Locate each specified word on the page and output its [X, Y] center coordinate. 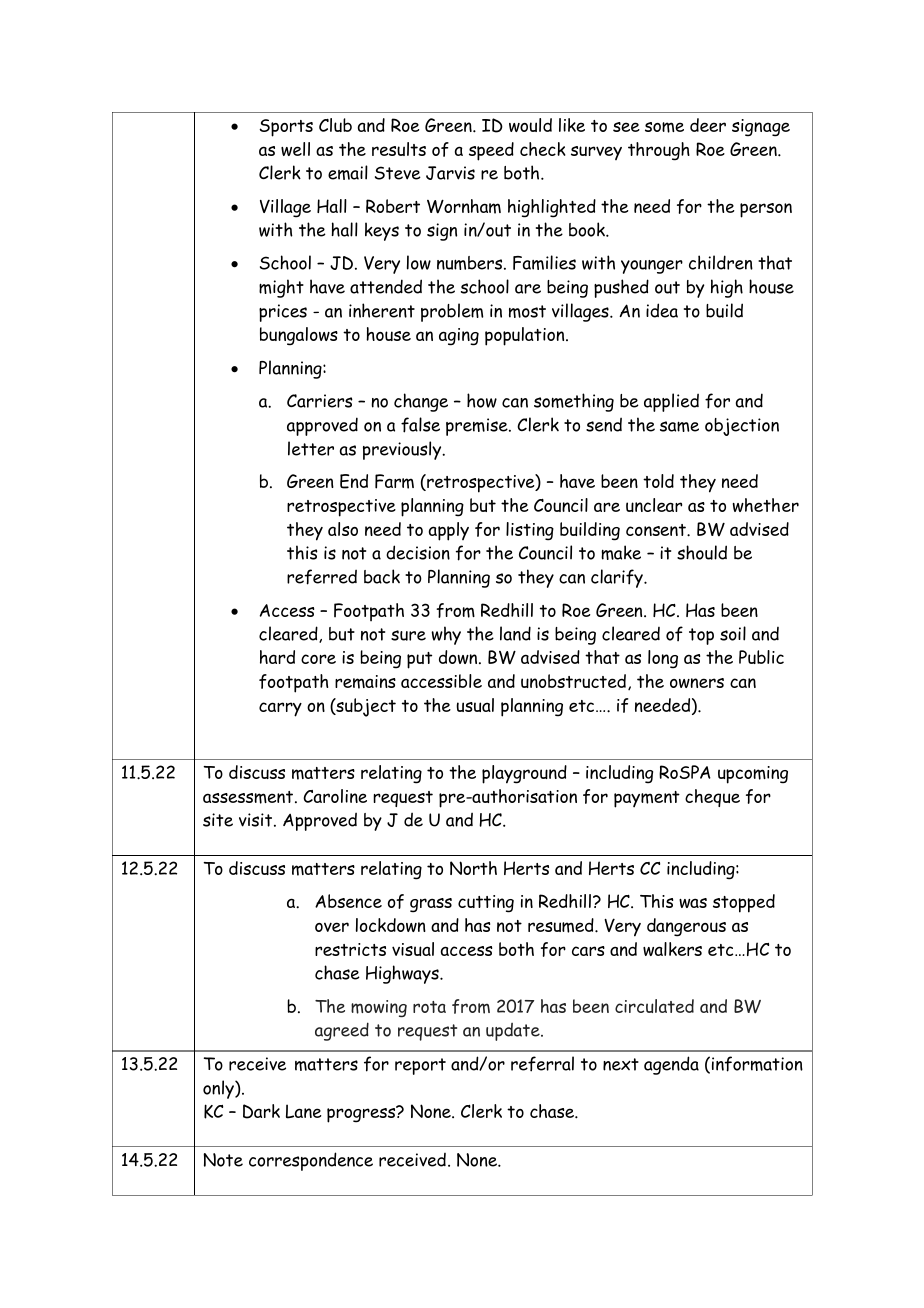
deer [708, 125]
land [515, 633]
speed [491, 151]
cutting [486, 904]
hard [277, 657]
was [693, 903]
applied [671, 402]
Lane [304, 1111]
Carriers [320, 401]
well [295, 149]
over [332, 927]
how [482, 400]
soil [733, 633]
